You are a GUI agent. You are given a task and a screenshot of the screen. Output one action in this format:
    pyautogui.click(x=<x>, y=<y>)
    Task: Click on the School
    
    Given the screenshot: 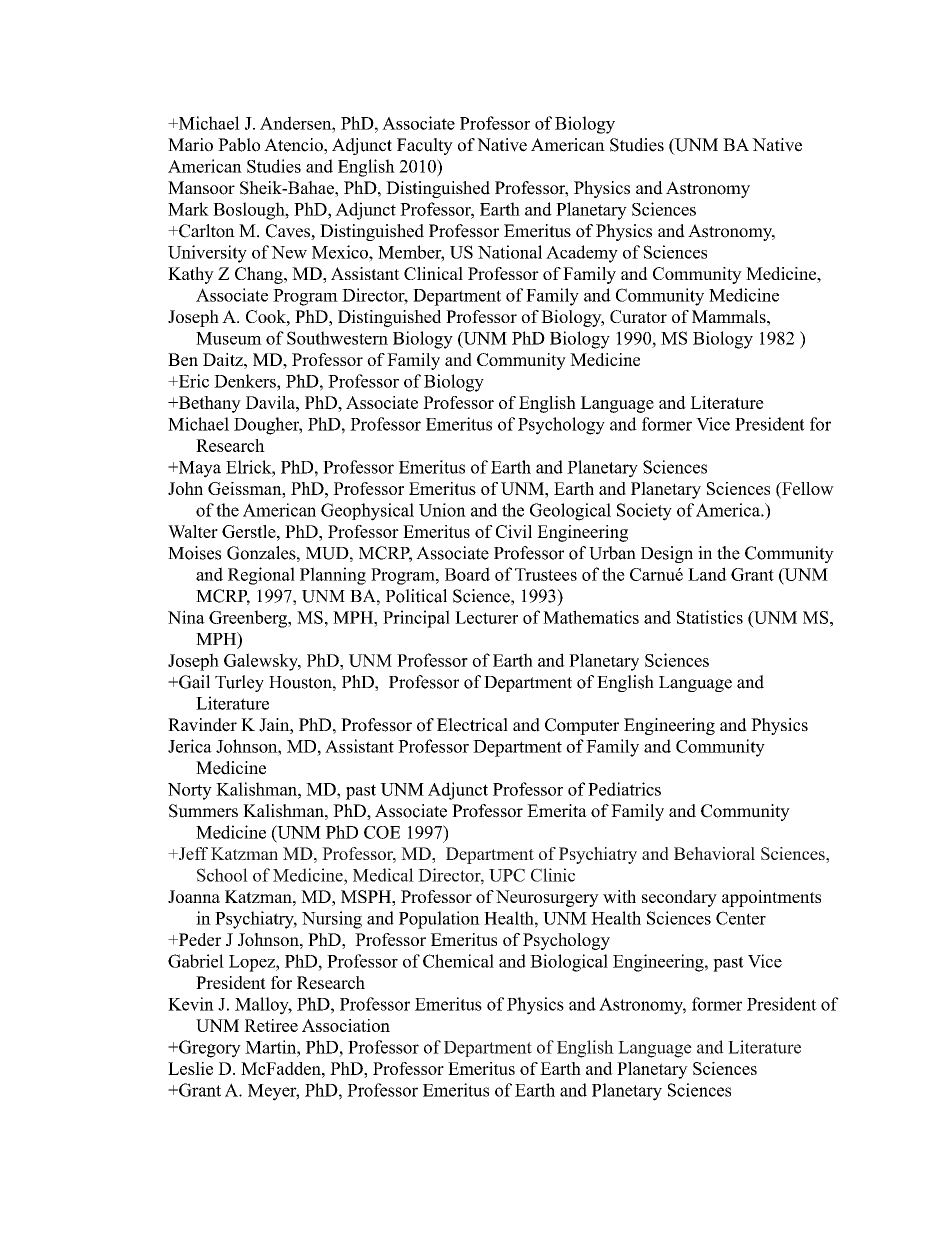 What is the action you would take?
    pyautogui.click(x=222, y=875)
